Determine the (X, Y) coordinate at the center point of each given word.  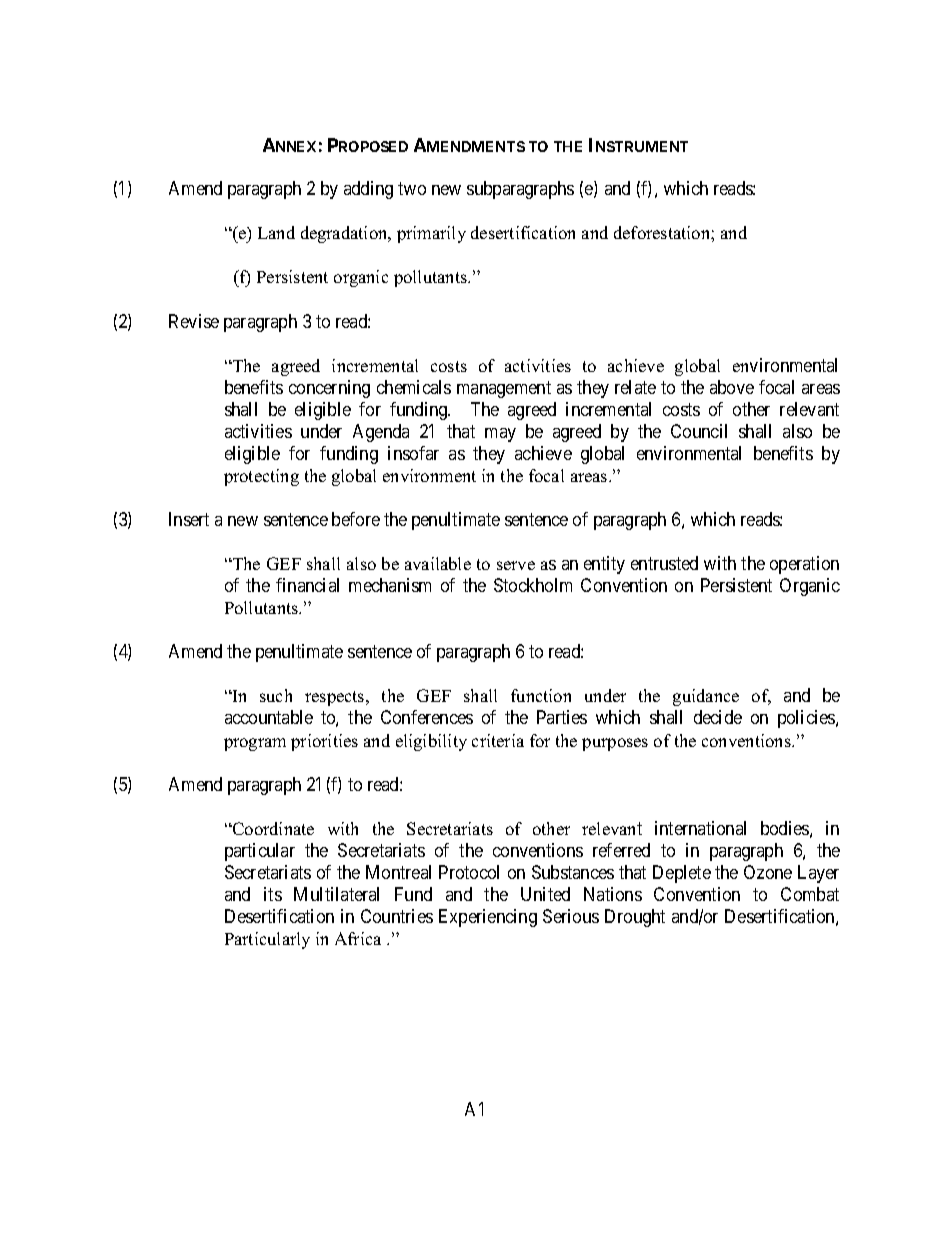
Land (276, 232)
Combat (810, 894)
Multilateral (336, 894)
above (732, 387)
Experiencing (488, 918)
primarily (431, 234)
